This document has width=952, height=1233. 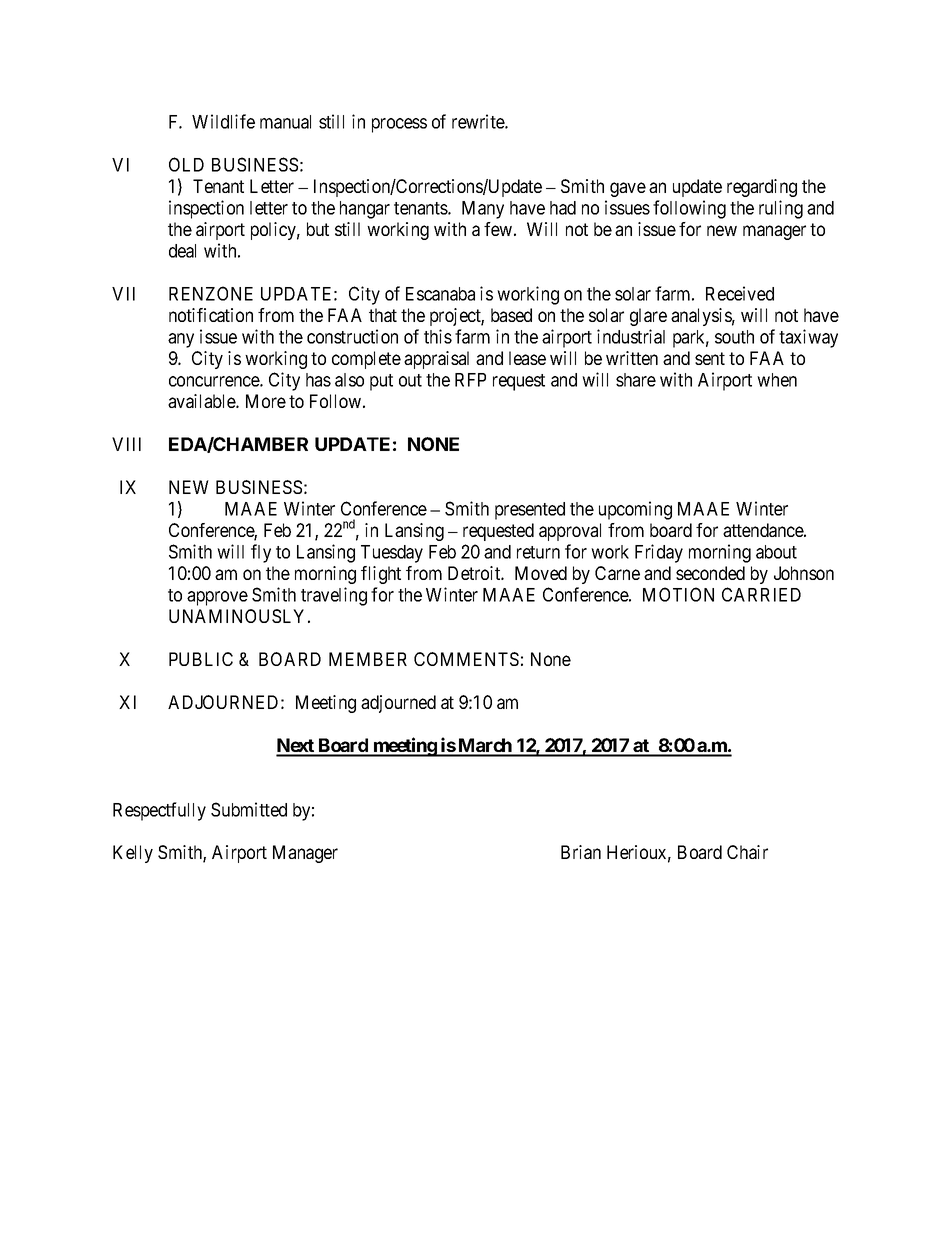 What do you see at coordinates (581, 852) in the document?
I see `Brian` at bounding box center [581, 852].
